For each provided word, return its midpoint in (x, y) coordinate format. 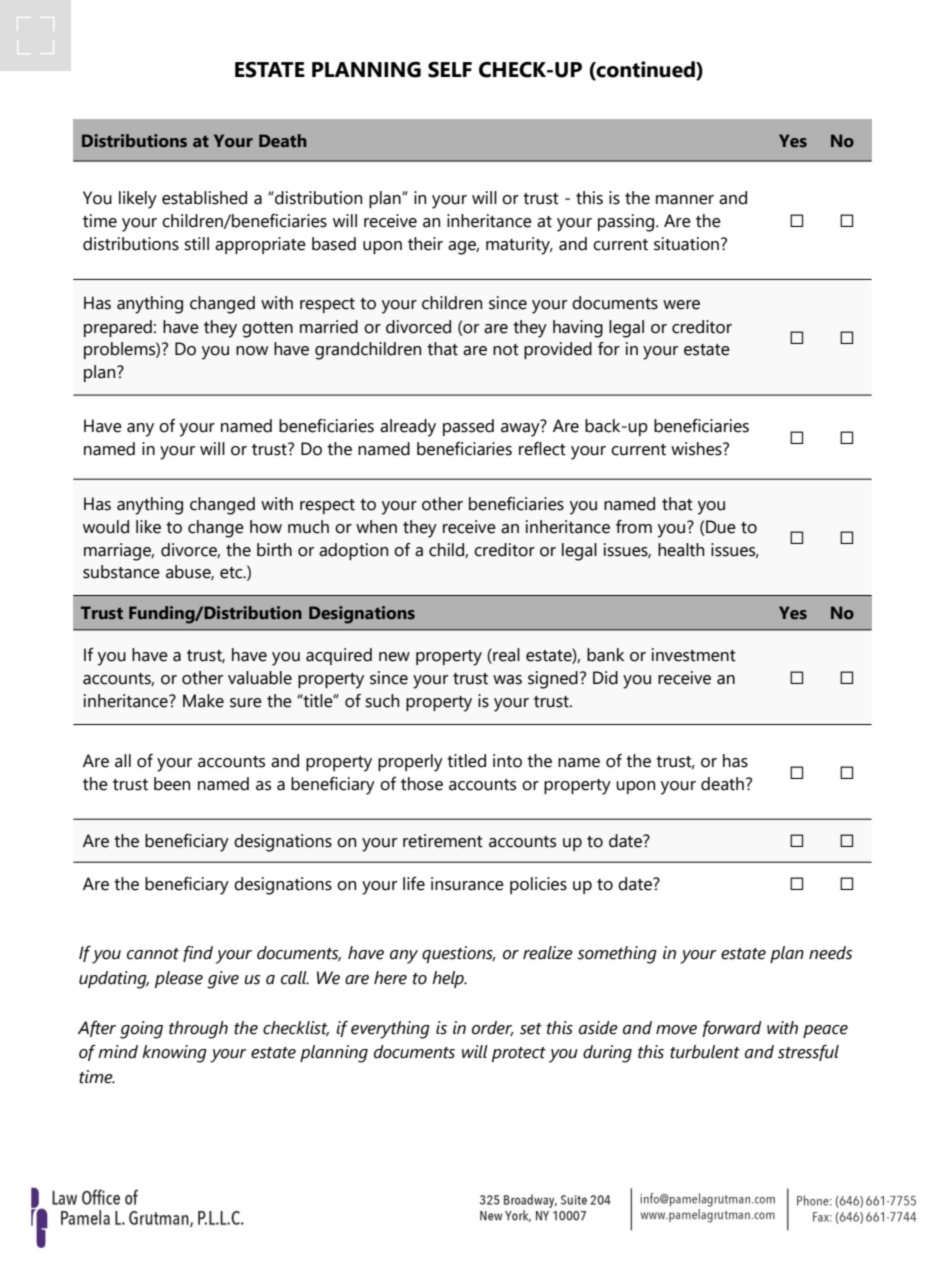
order (493, 1028)
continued (646, 69)
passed (468, 427)
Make (203, 701)
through (198, 1030)
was (507, 680)
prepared (118, 328)
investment (694, 655)
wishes (697, 449)
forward (732, 1029)
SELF (450, 69)
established (204, 198)
